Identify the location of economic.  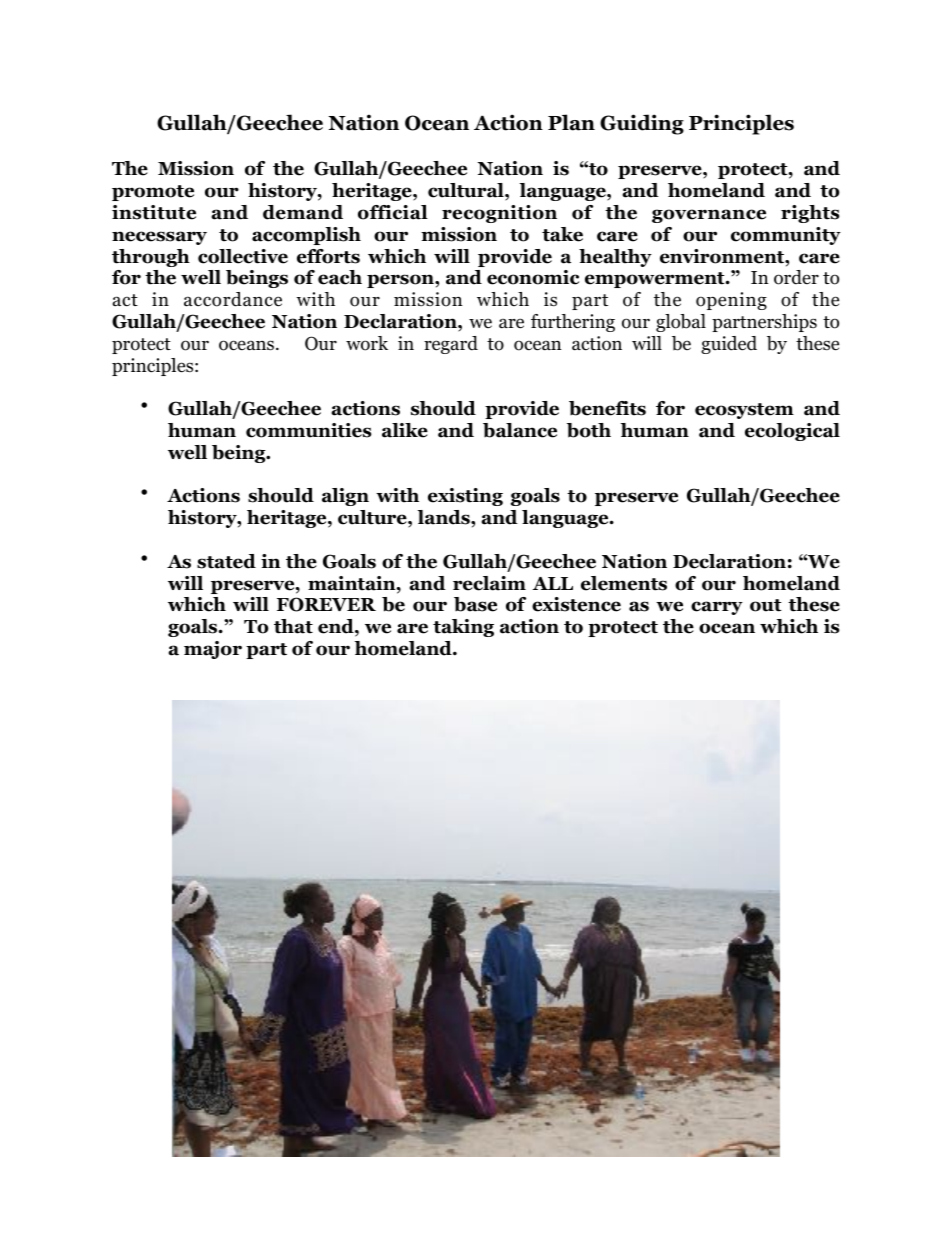
(533, 277).
